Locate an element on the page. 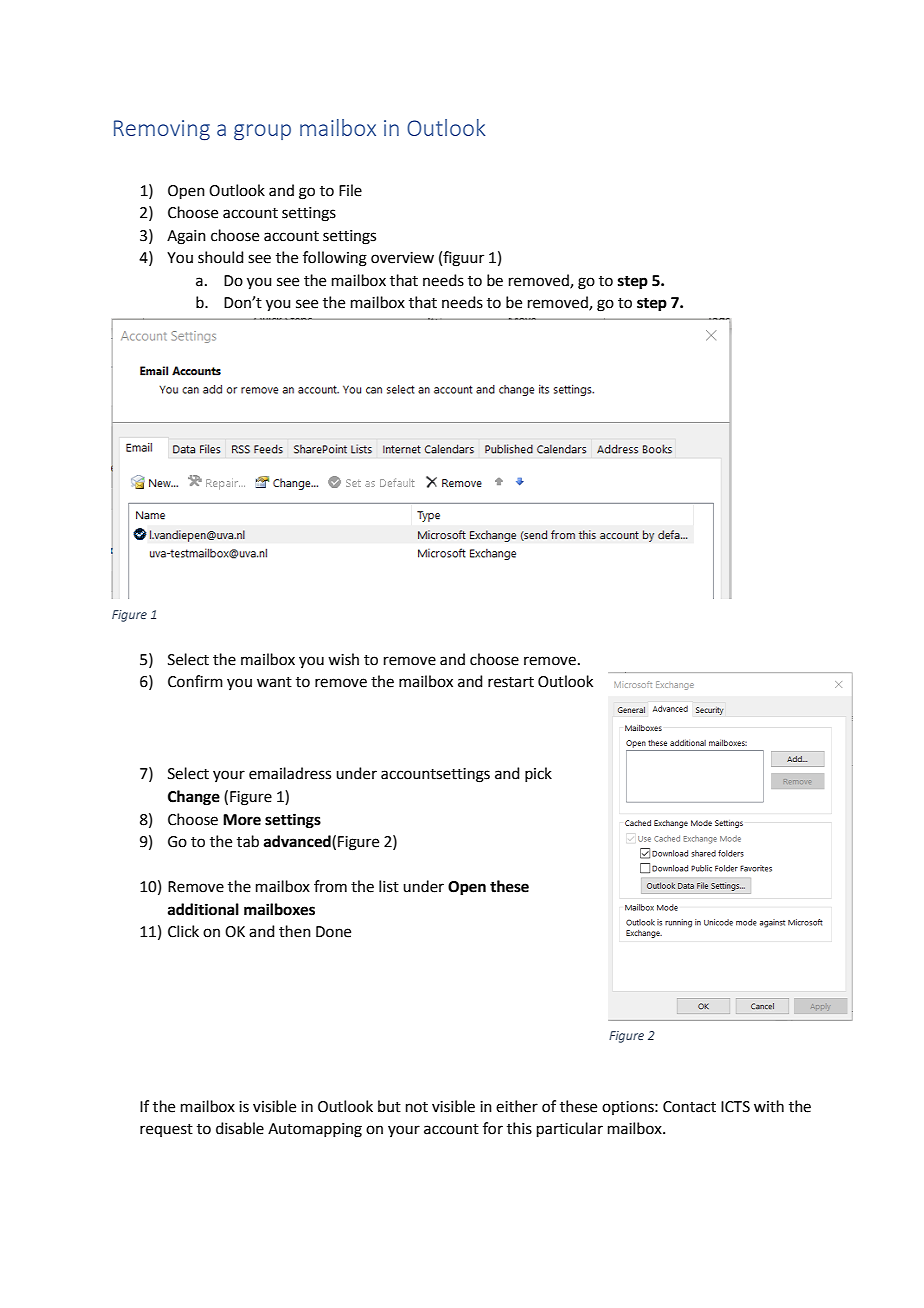 Image resolution: width=924 pixels, height=1308 pixels. File is located at coordinates (350, 190).
